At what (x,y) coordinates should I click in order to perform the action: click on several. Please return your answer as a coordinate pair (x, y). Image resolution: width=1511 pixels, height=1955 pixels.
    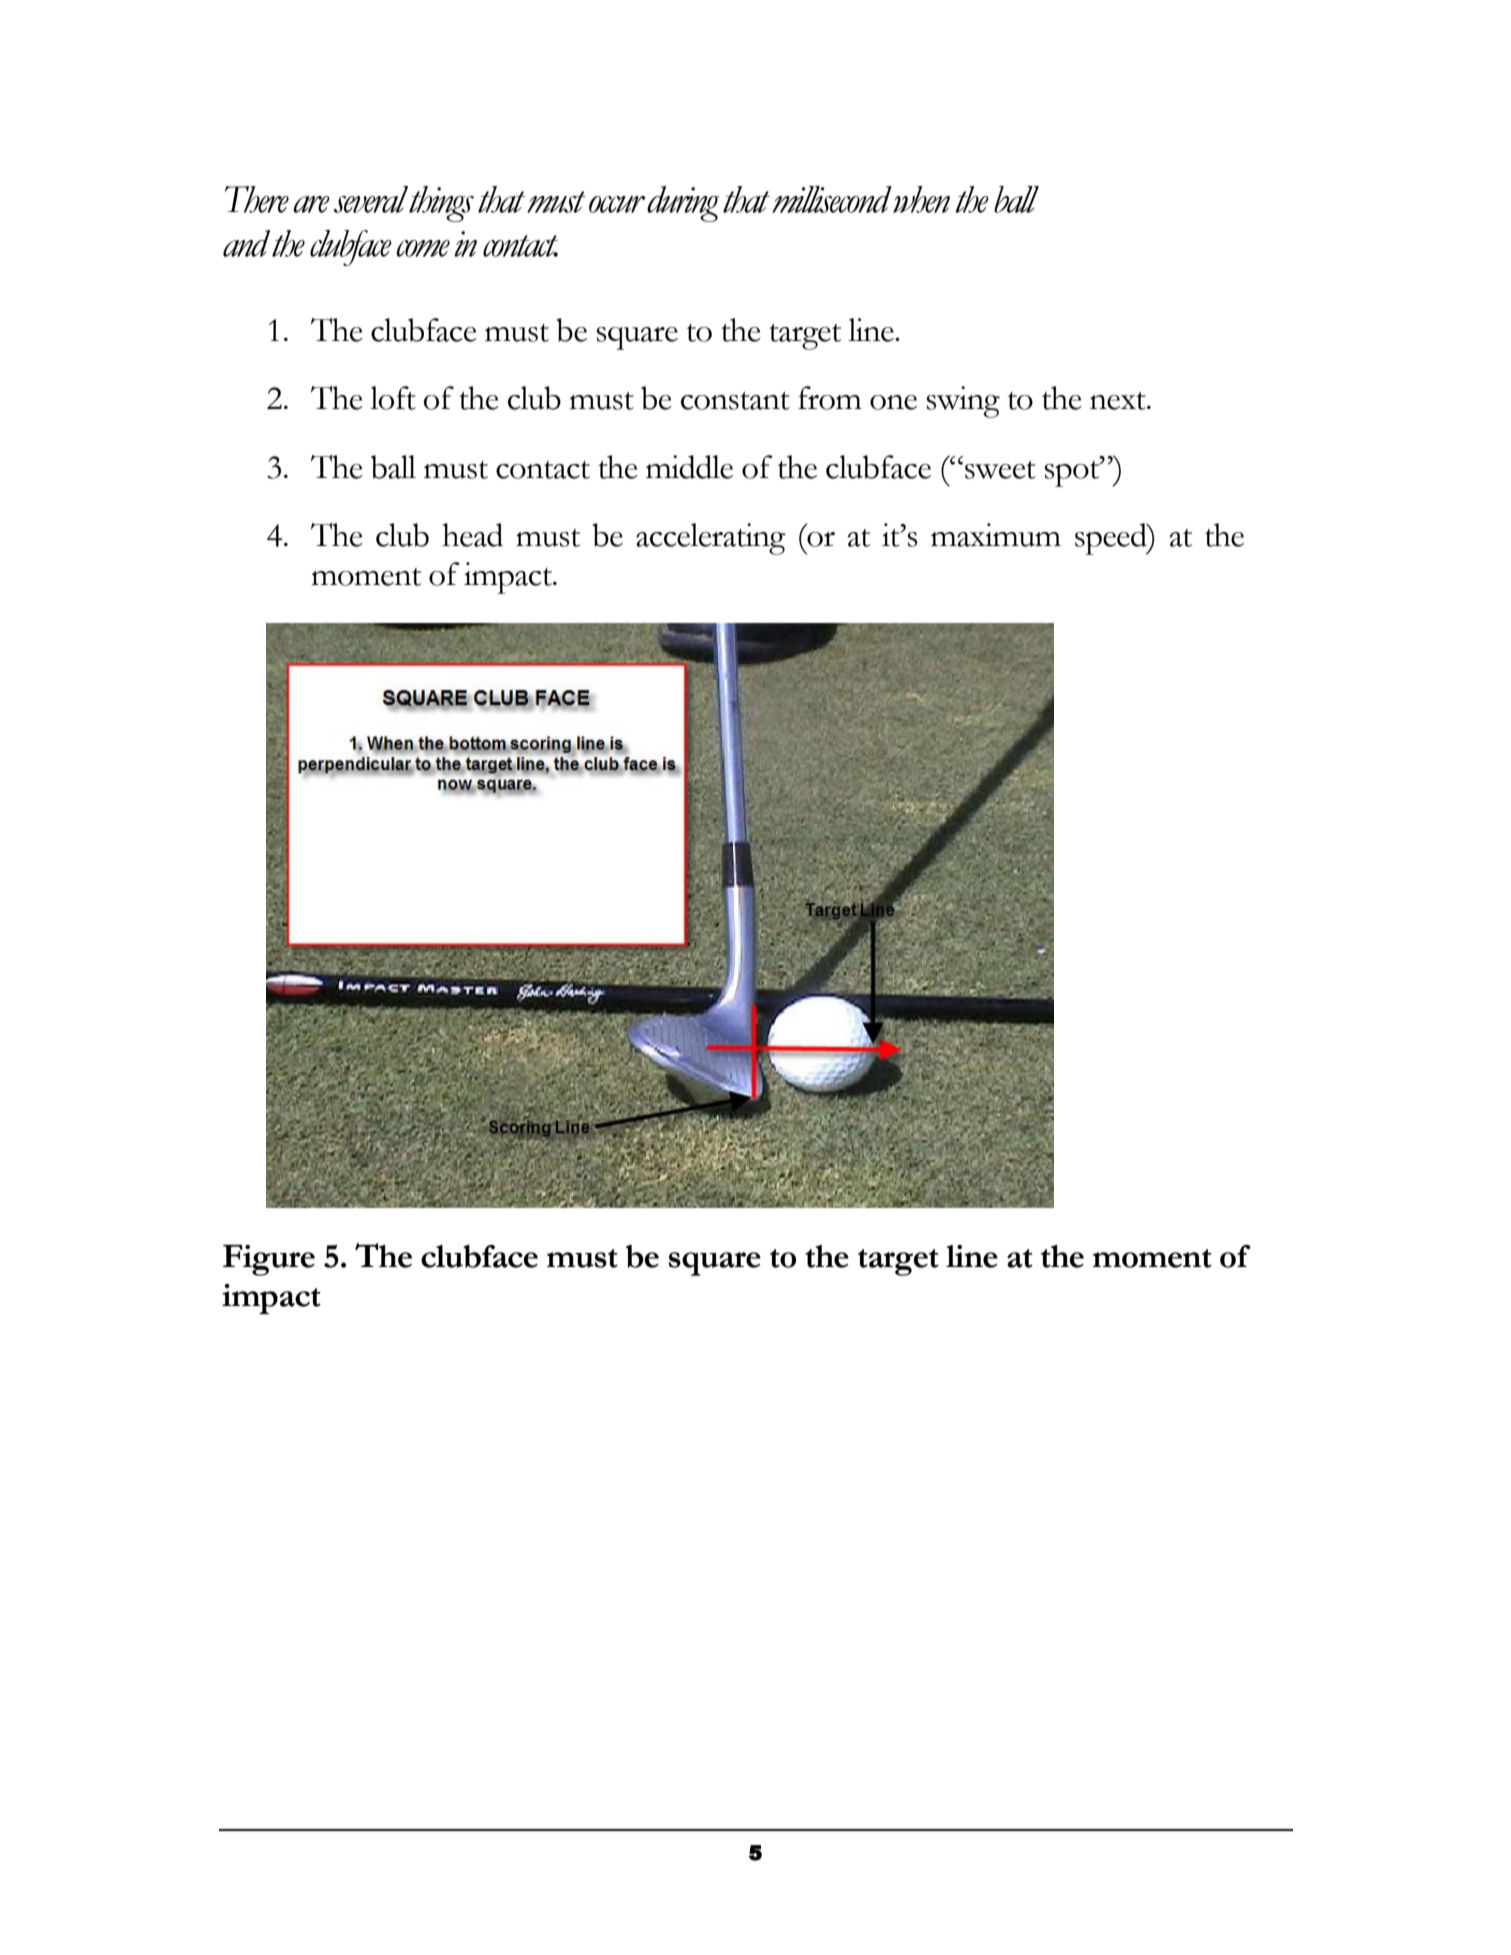
    Looking at the image, I should click on (371, 199).
